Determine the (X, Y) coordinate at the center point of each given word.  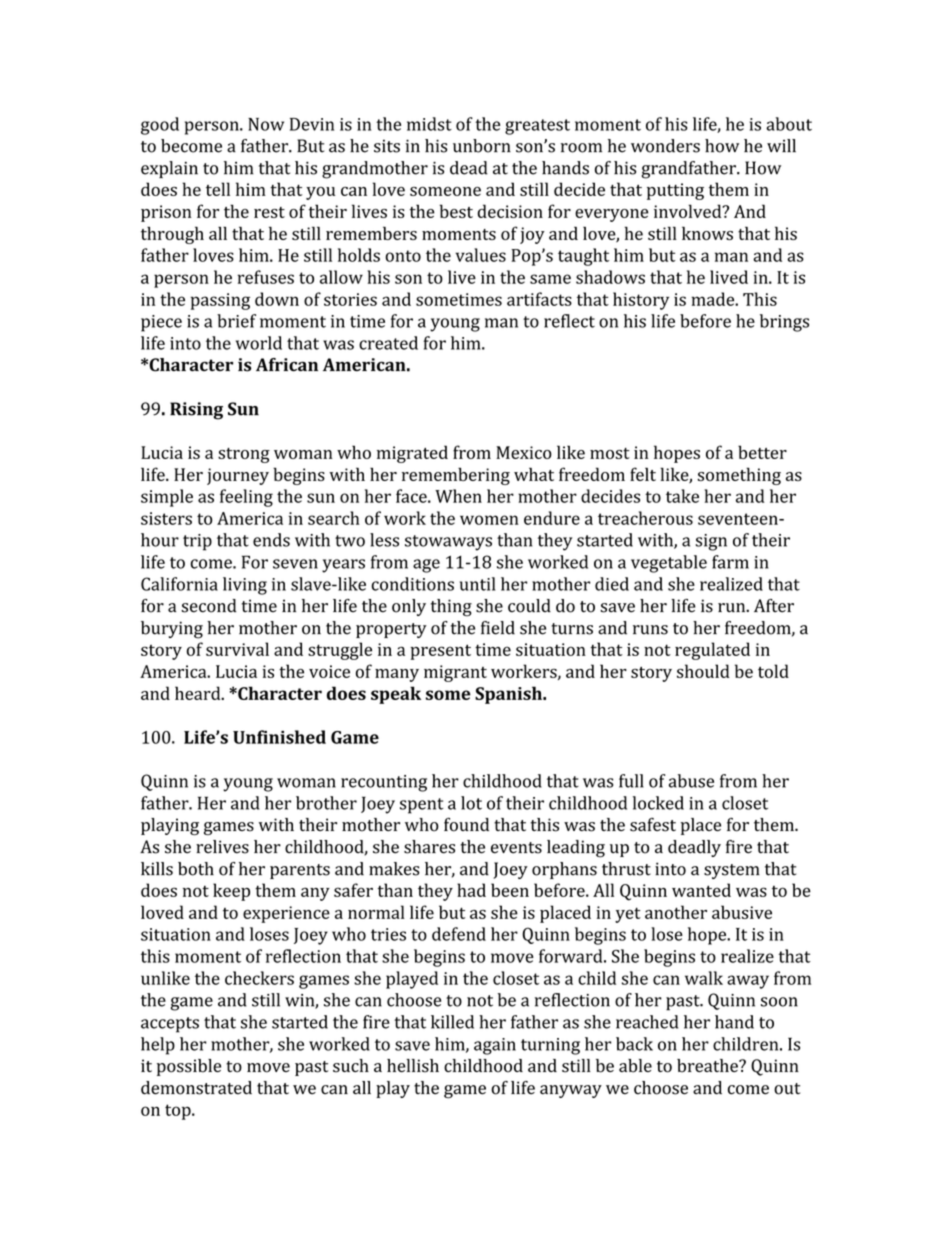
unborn (482, 146)
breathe (708, 1066)
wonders (665, 146)
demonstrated (196, 1088)
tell (218, 189)
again (495, 1046)
